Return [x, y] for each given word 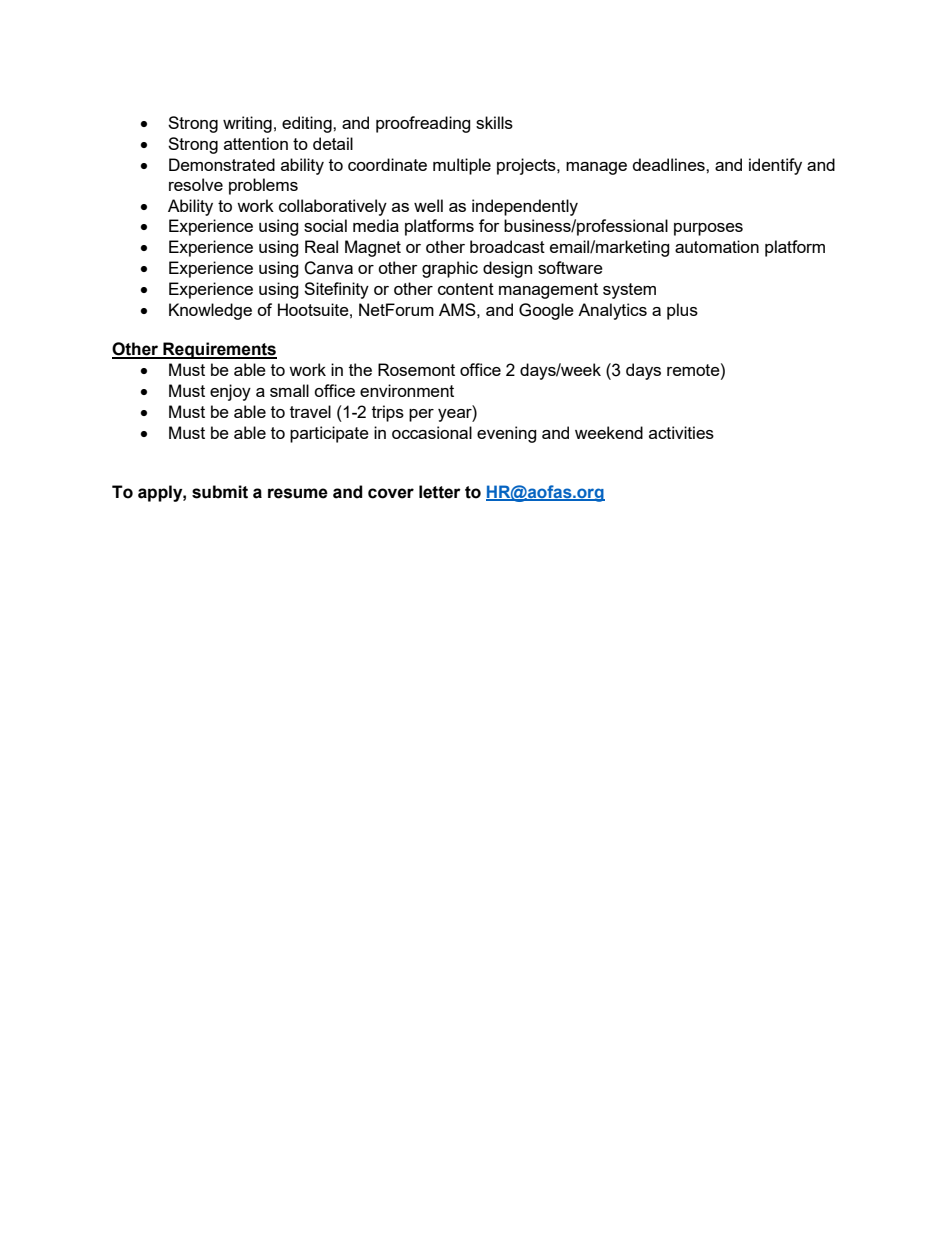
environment [407, 390]
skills [494, 122]
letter [440, 492]
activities [681, 432]
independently [525, 207]
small [289, 390]
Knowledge [210, 311]
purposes [708, 229]
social [325, 225]
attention [256, 143]
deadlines [670, 164]
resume [298, 493]
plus [682, 311]
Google [546, 311]
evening [507, 434]
